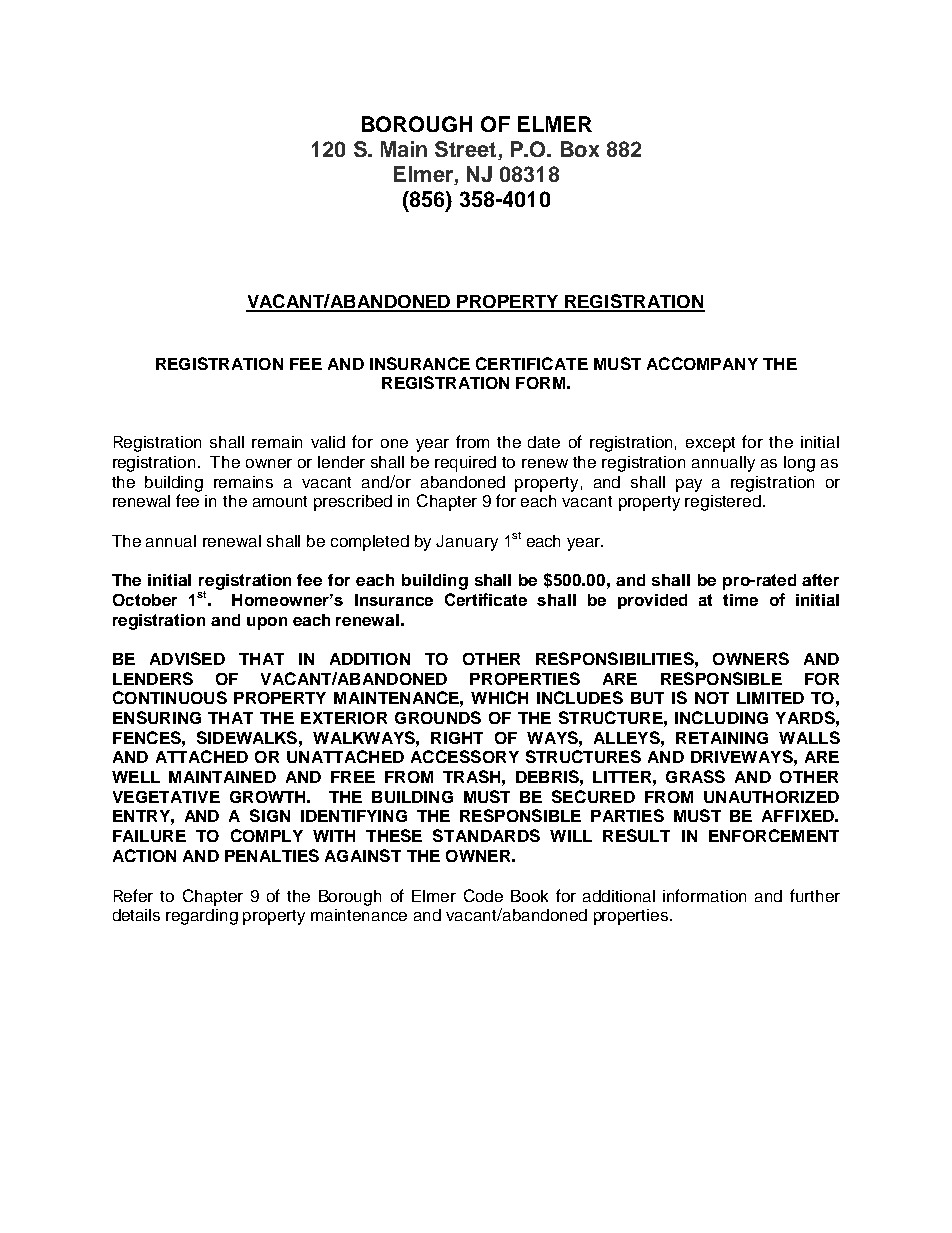 The image size is (952, 1233). I want to click on Street, so click(467, 150).
